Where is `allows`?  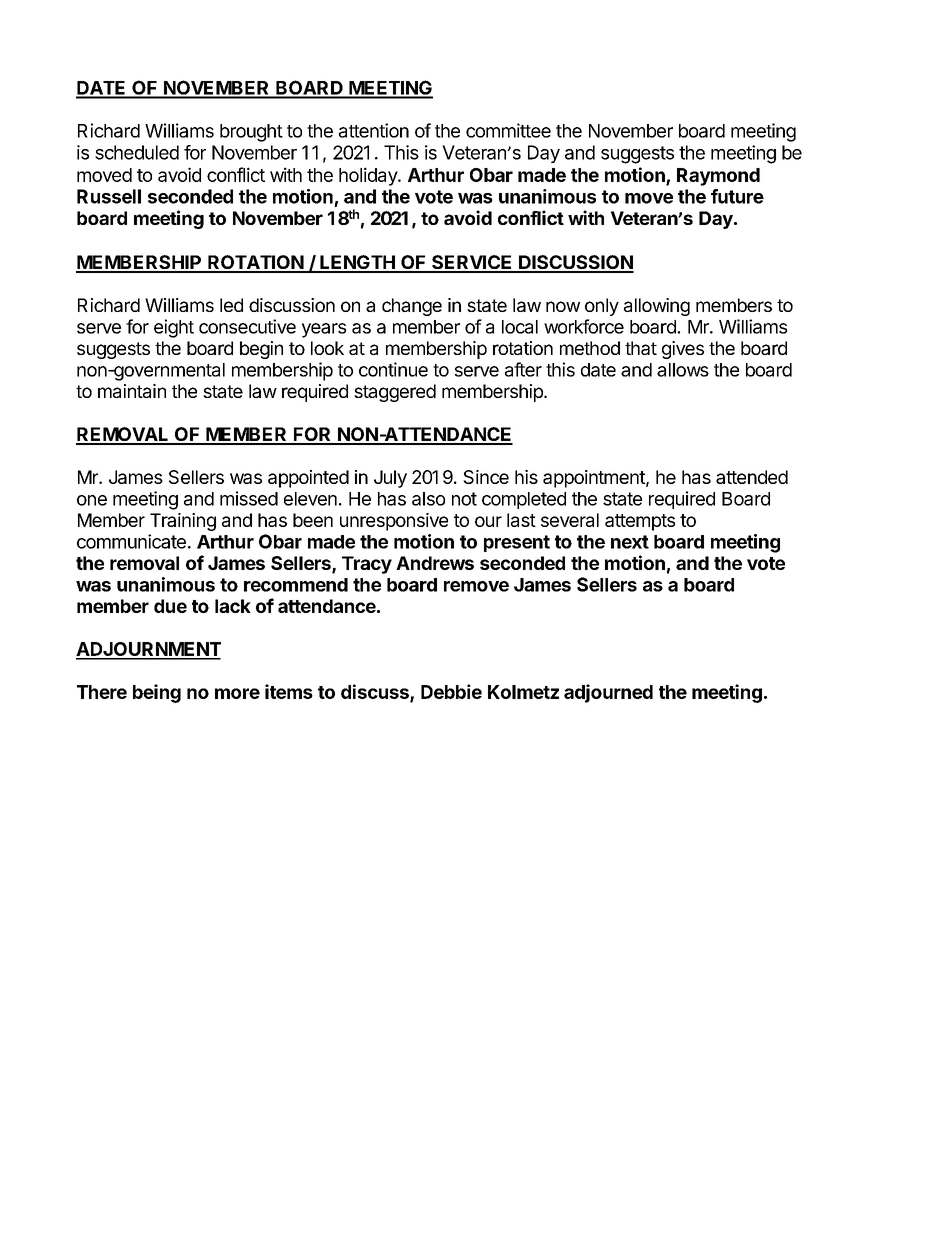 allows is located at coordinates (683, 370).
